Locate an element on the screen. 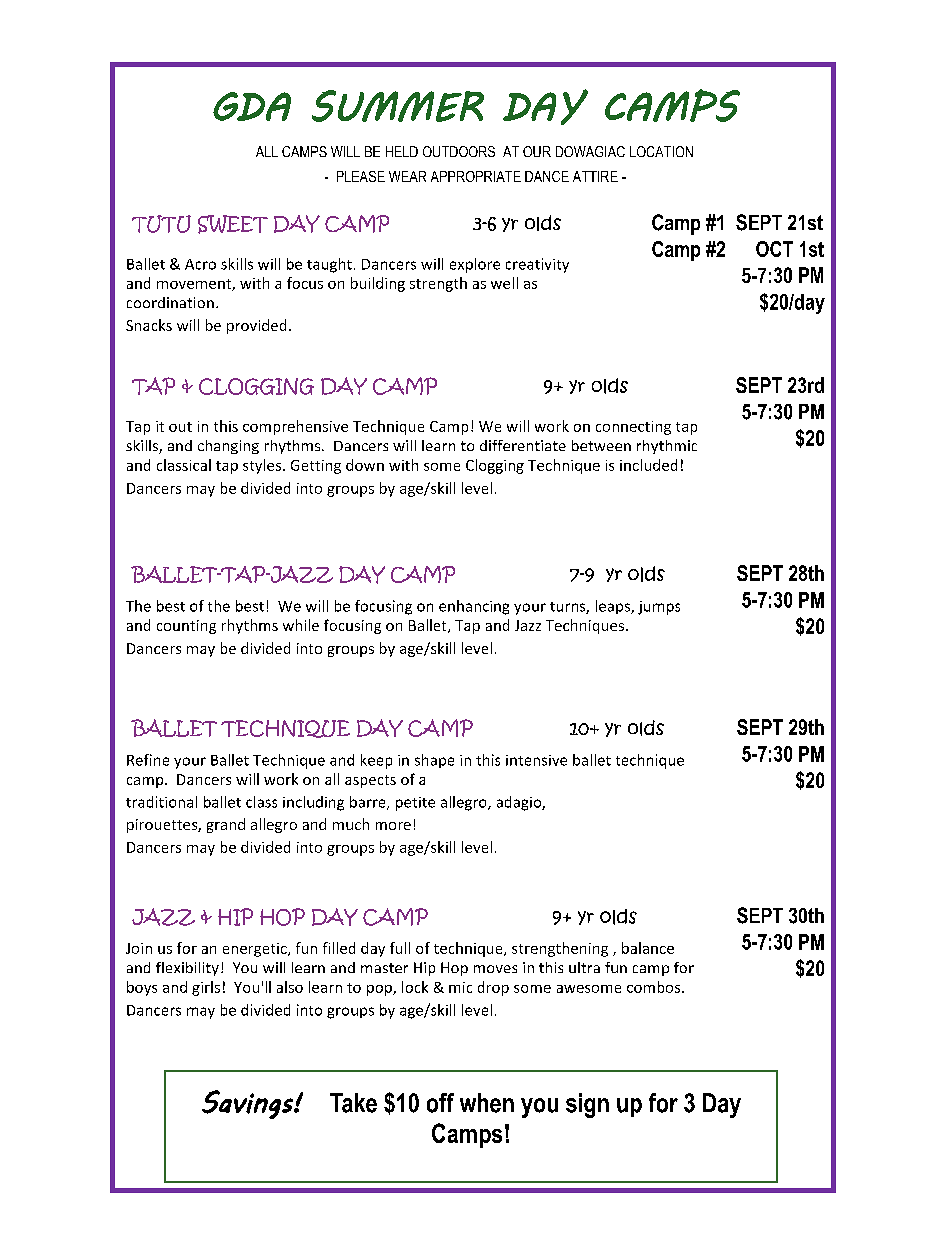  LOCATION is located at coordinates (661, 151).
